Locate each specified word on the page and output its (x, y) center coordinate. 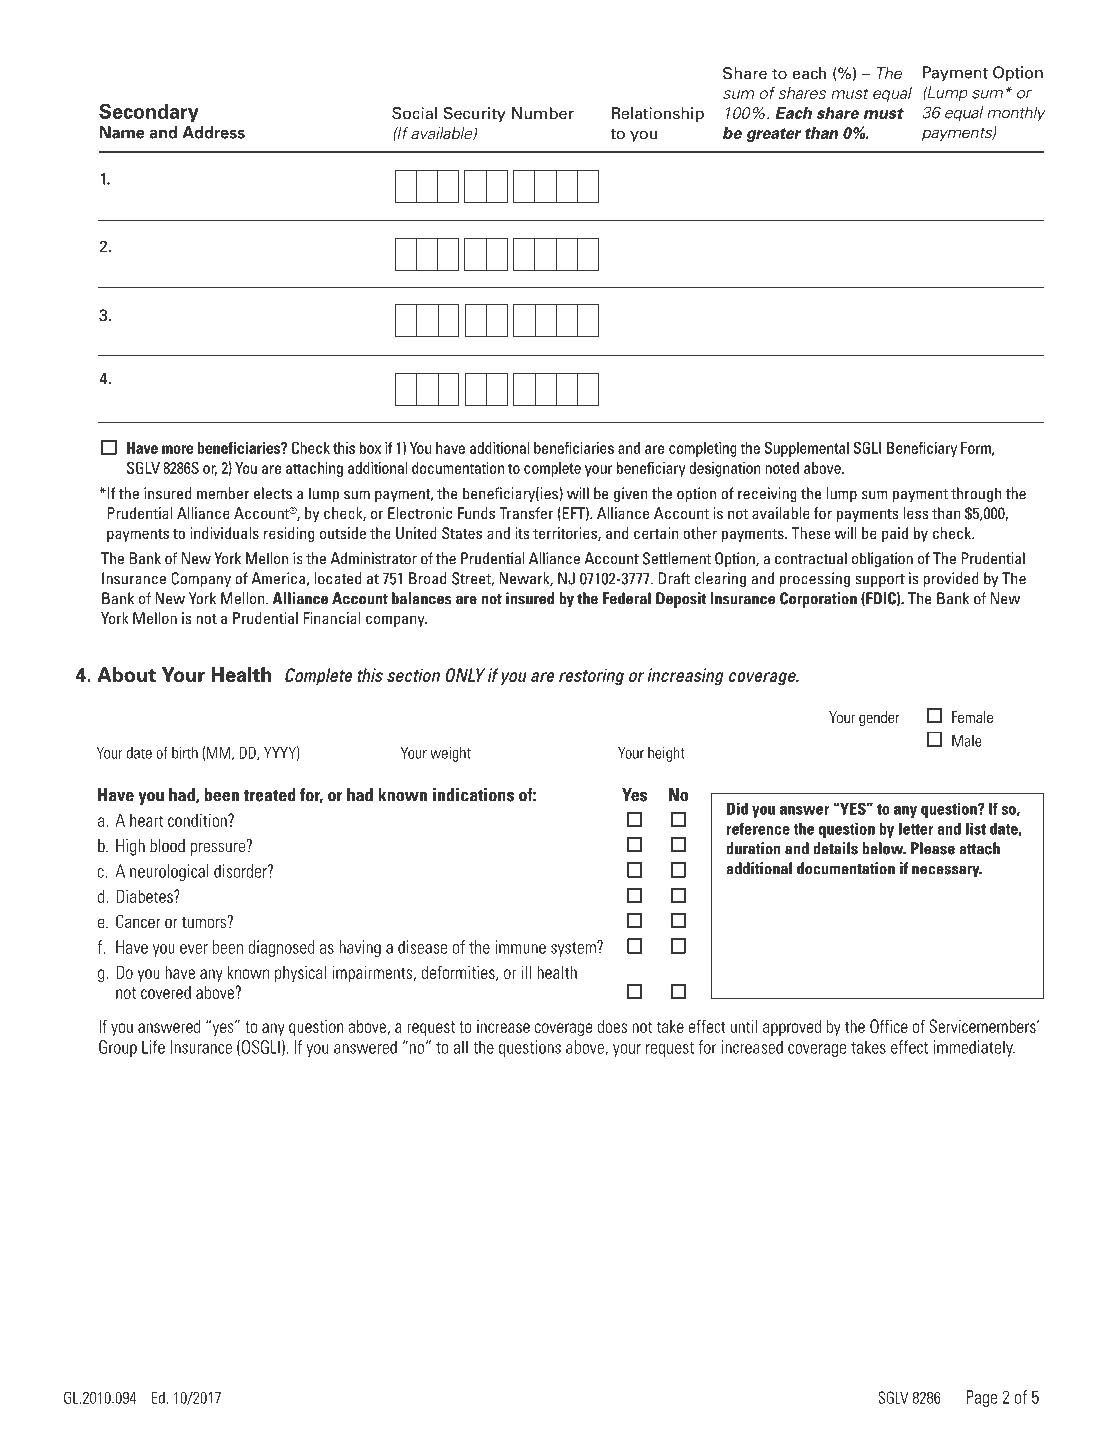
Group (118, 1048)
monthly (1016, 114)
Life (153, 1047)
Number (543, 113)
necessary (947, 872)
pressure (219, 848)
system (574, 949)
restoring (591, 676)
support (880, 581)
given (631, 495)
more (177, 449)
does (612, 1026)
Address (213, 132)
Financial (332, 618)
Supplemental (806, 449)
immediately (974, 1048)
